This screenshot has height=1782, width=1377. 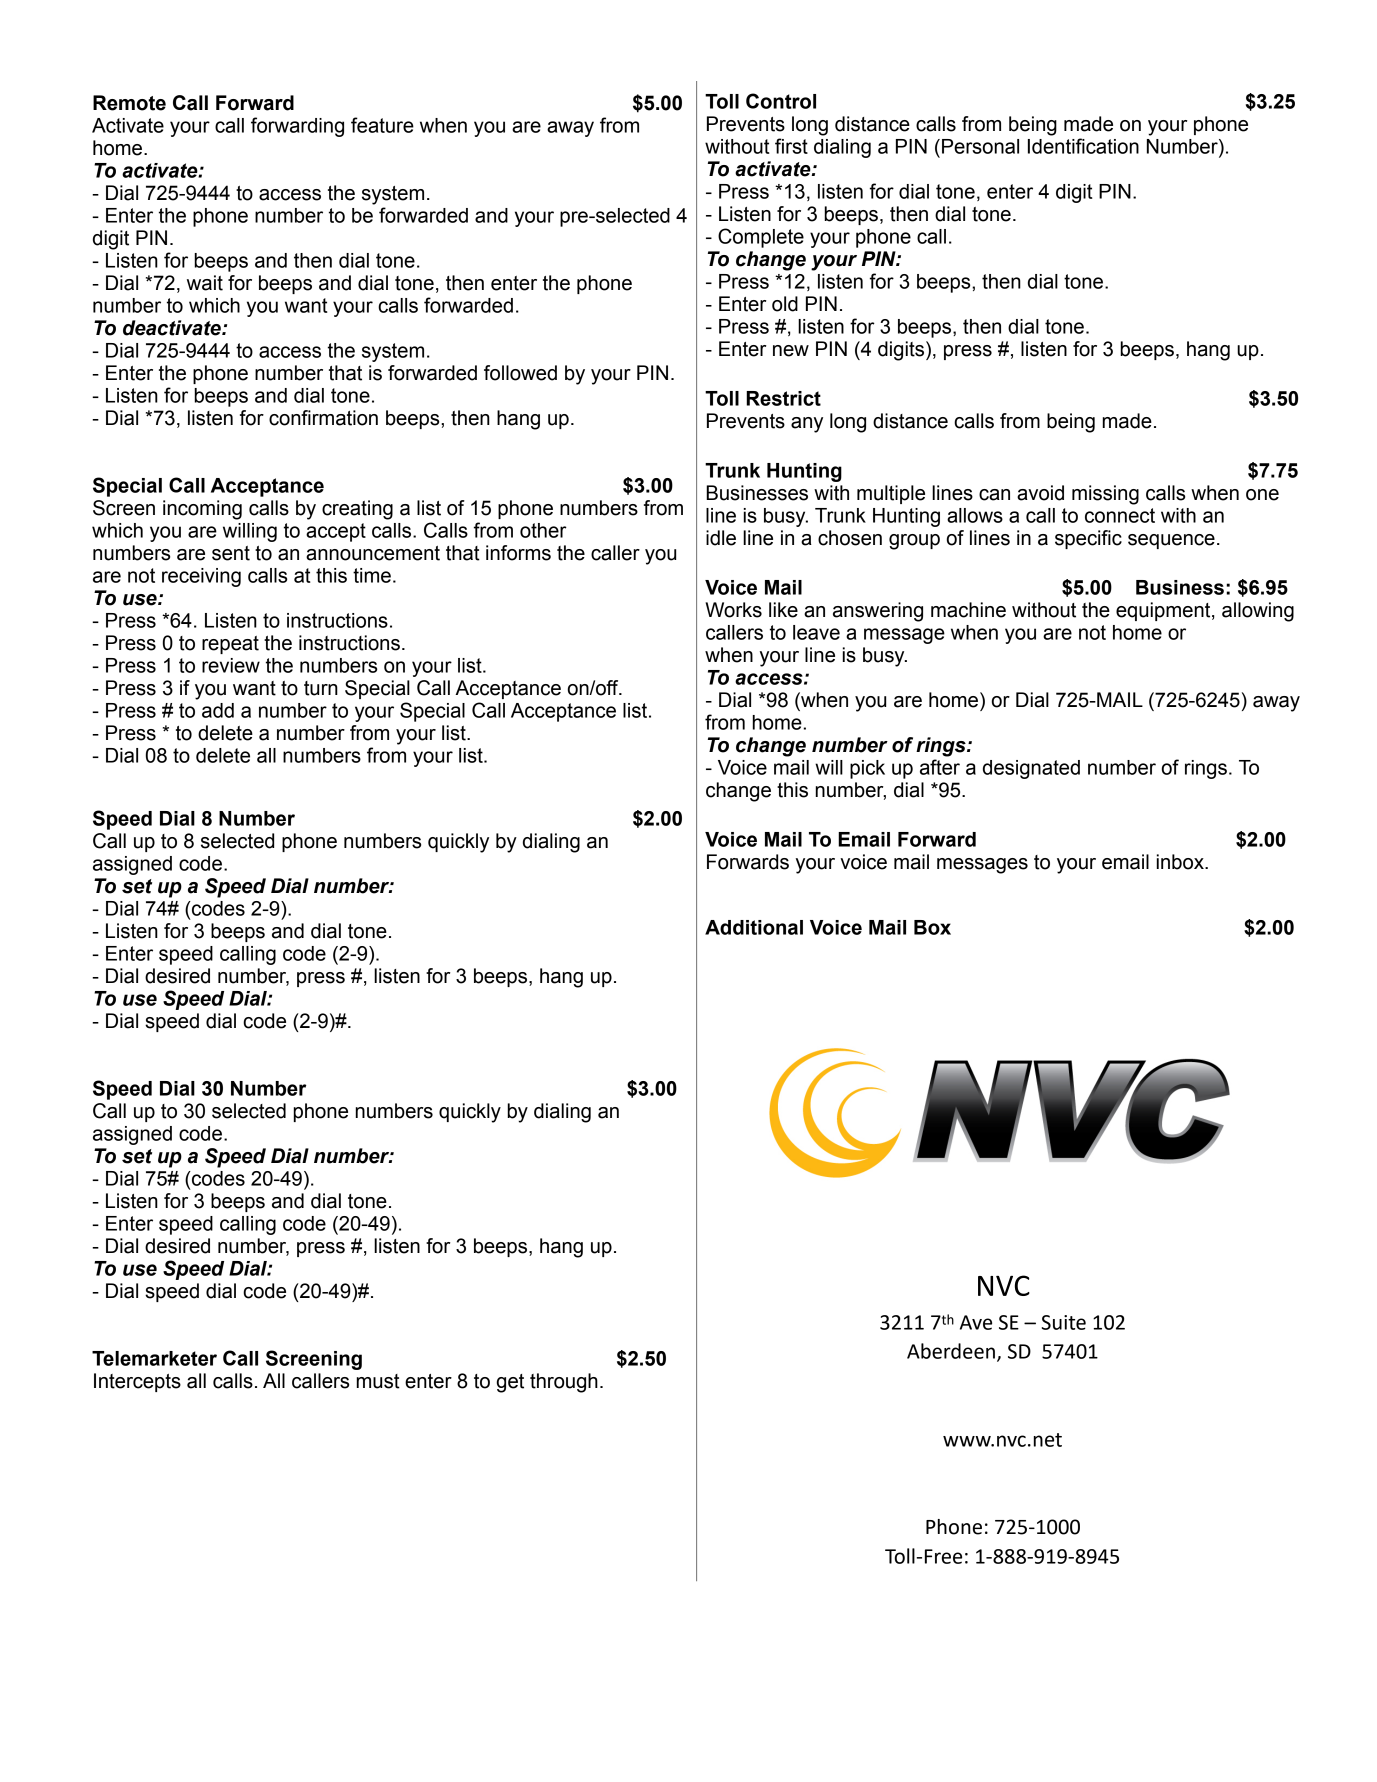 I want to click on Additional, so click(x=754, y=927).
